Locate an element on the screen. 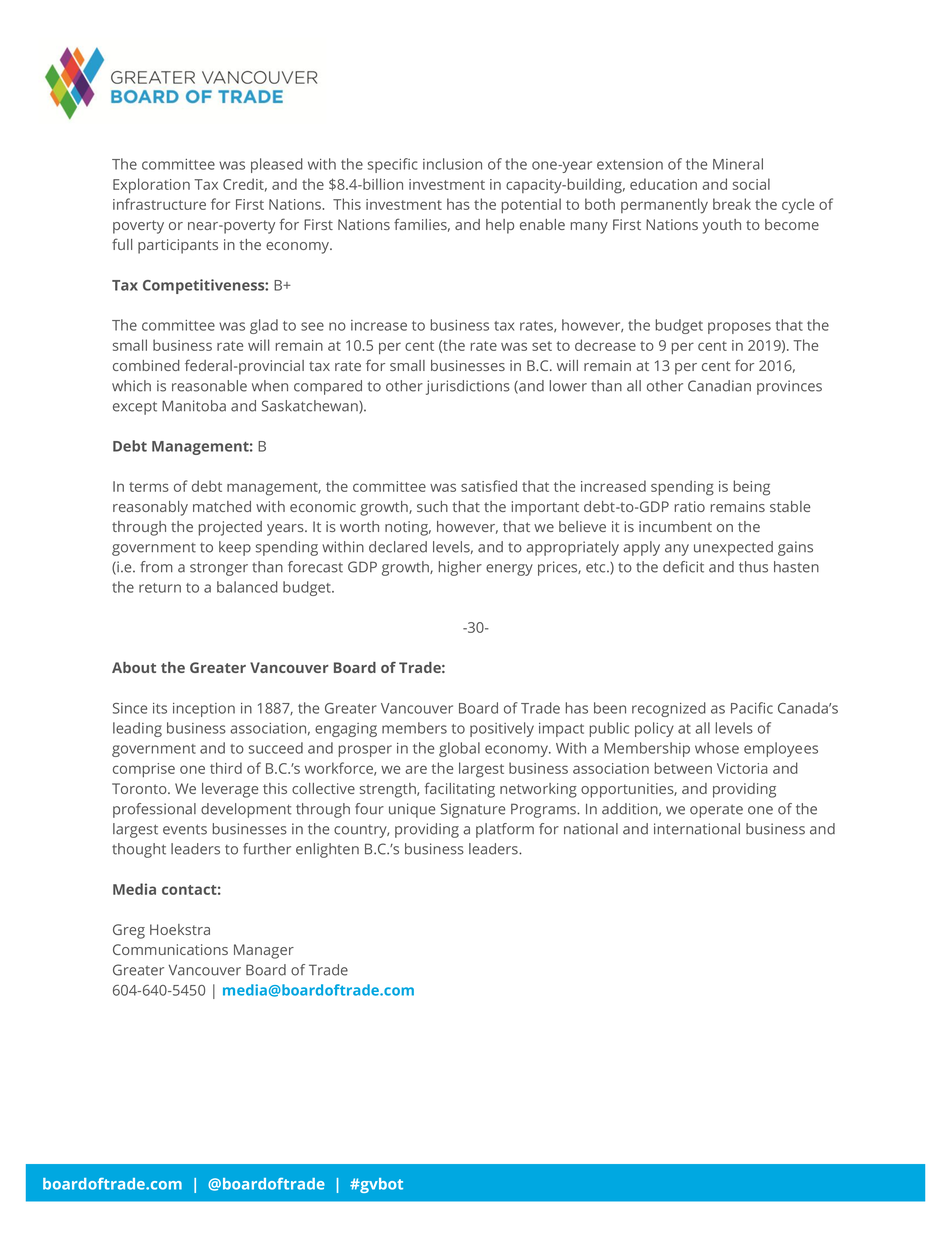 Image resolution: width=952 pixels, height=1233 pixels. return is located at coordinates (160, 588).
